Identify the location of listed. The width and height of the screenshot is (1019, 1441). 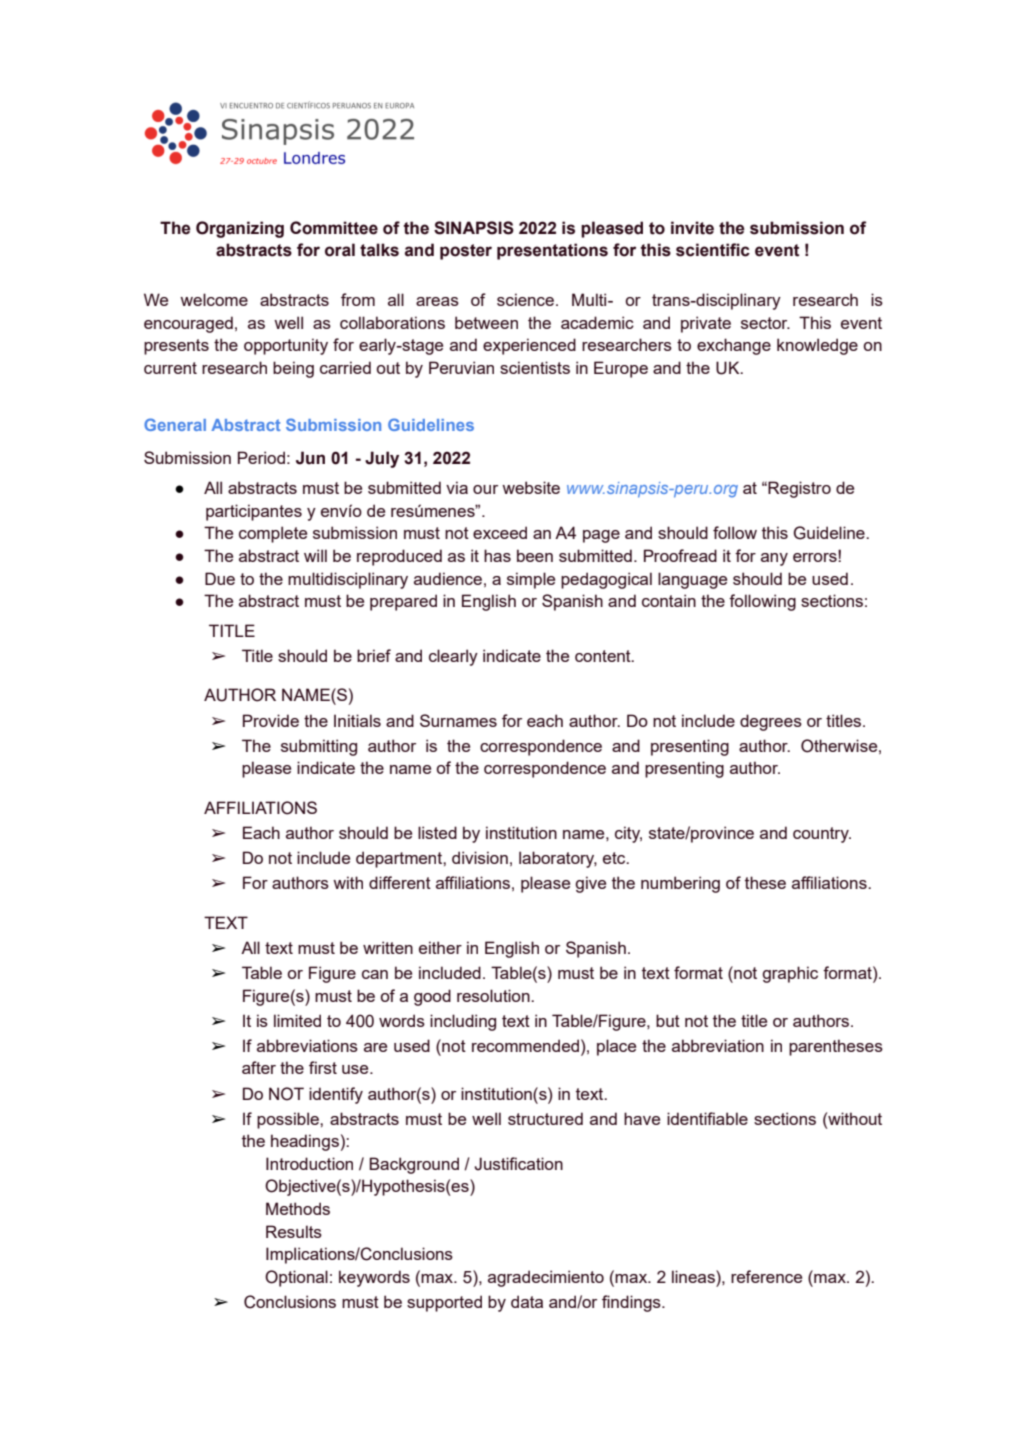
(437, 832).
